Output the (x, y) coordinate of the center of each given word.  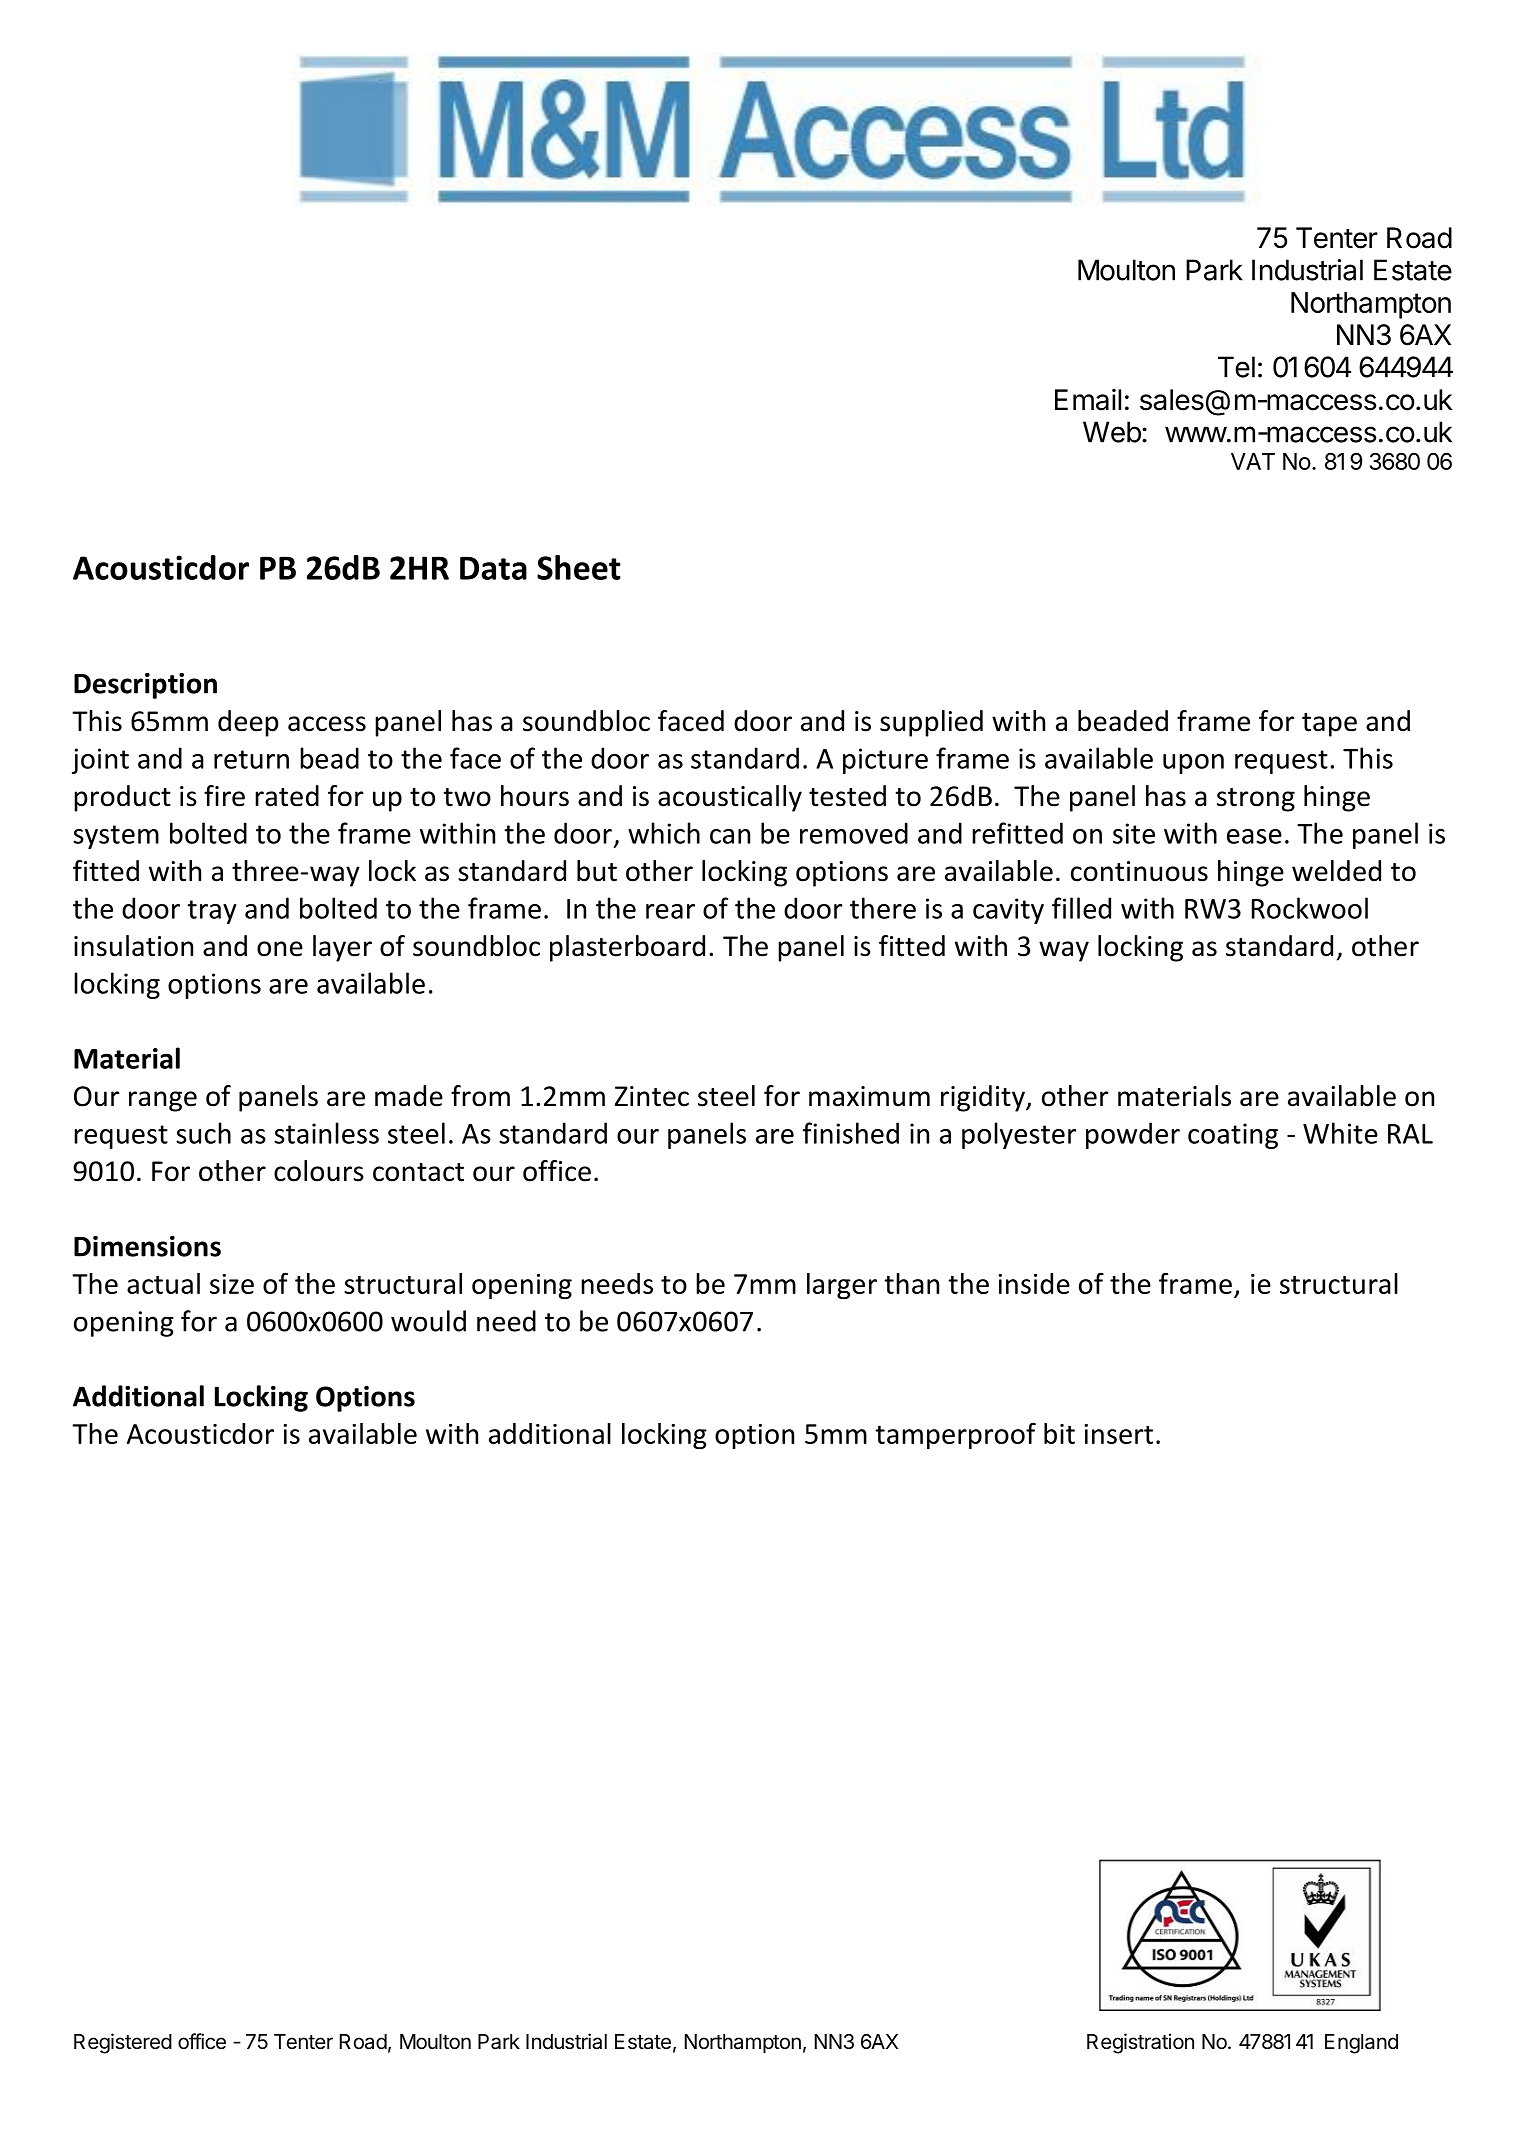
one (280, 949)
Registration (1140, 2043)
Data (493, 568)
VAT (1253, 461)
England (1361, 2044)
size (232, 1284)
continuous (1139, 871)
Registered (123, 2043)
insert (1118, 1434)
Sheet (579, 567)
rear (670, 911)
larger (842, 1286)
